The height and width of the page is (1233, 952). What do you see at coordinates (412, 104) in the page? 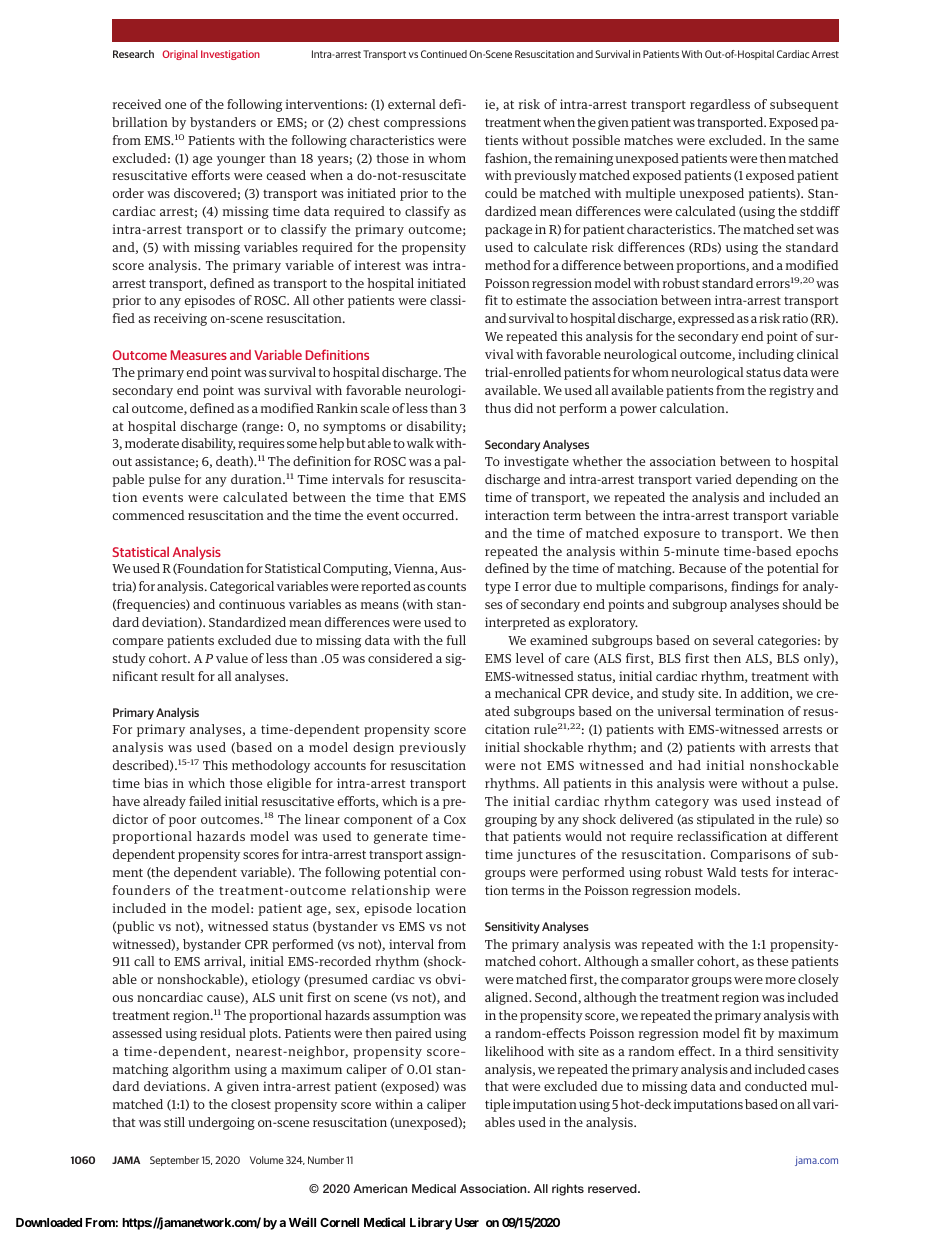
I see `external` at bounding box center [412, 104].
